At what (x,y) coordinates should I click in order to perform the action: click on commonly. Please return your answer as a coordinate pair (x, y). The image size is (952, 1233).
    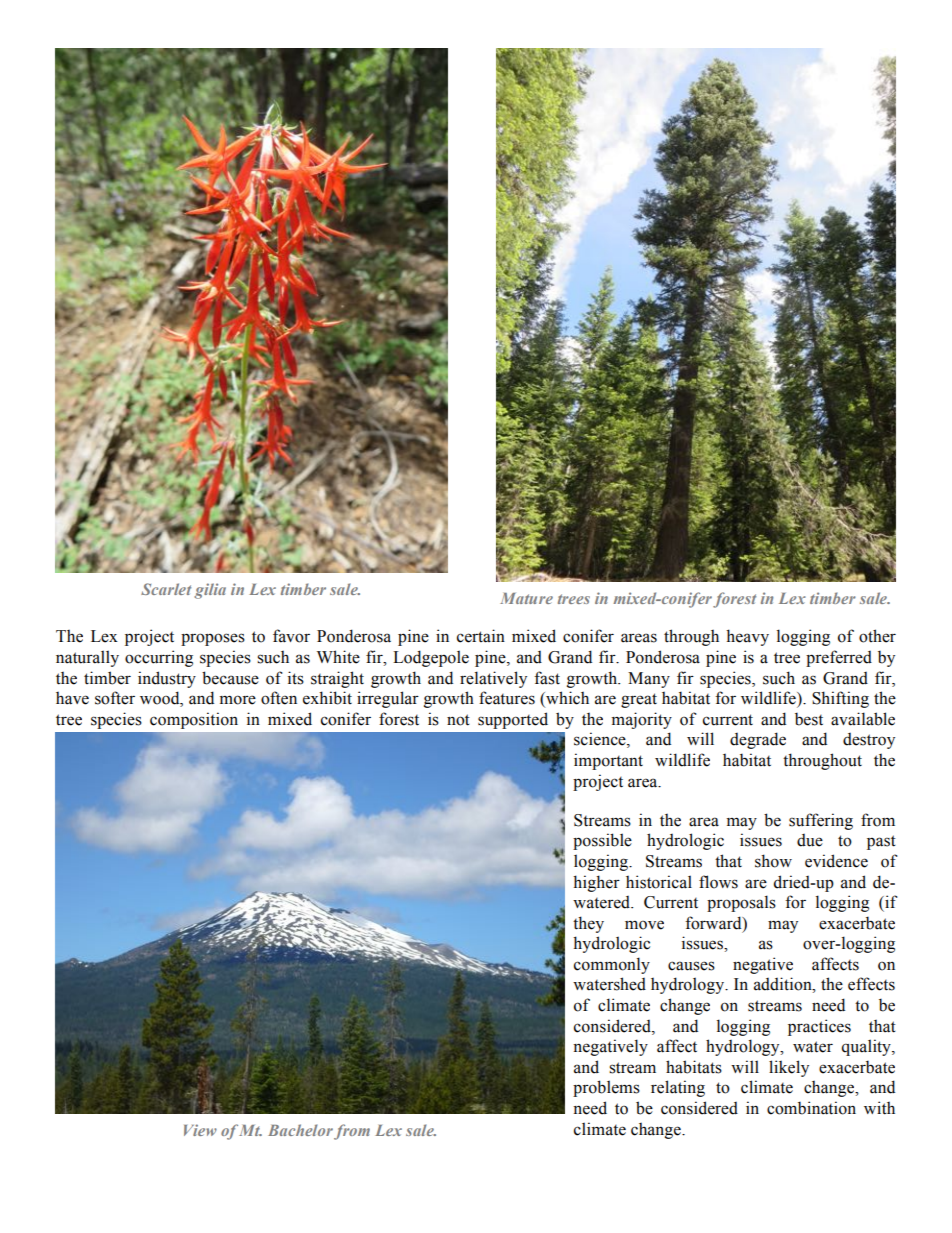
    Looking at the image, I should click on (612, 965).
